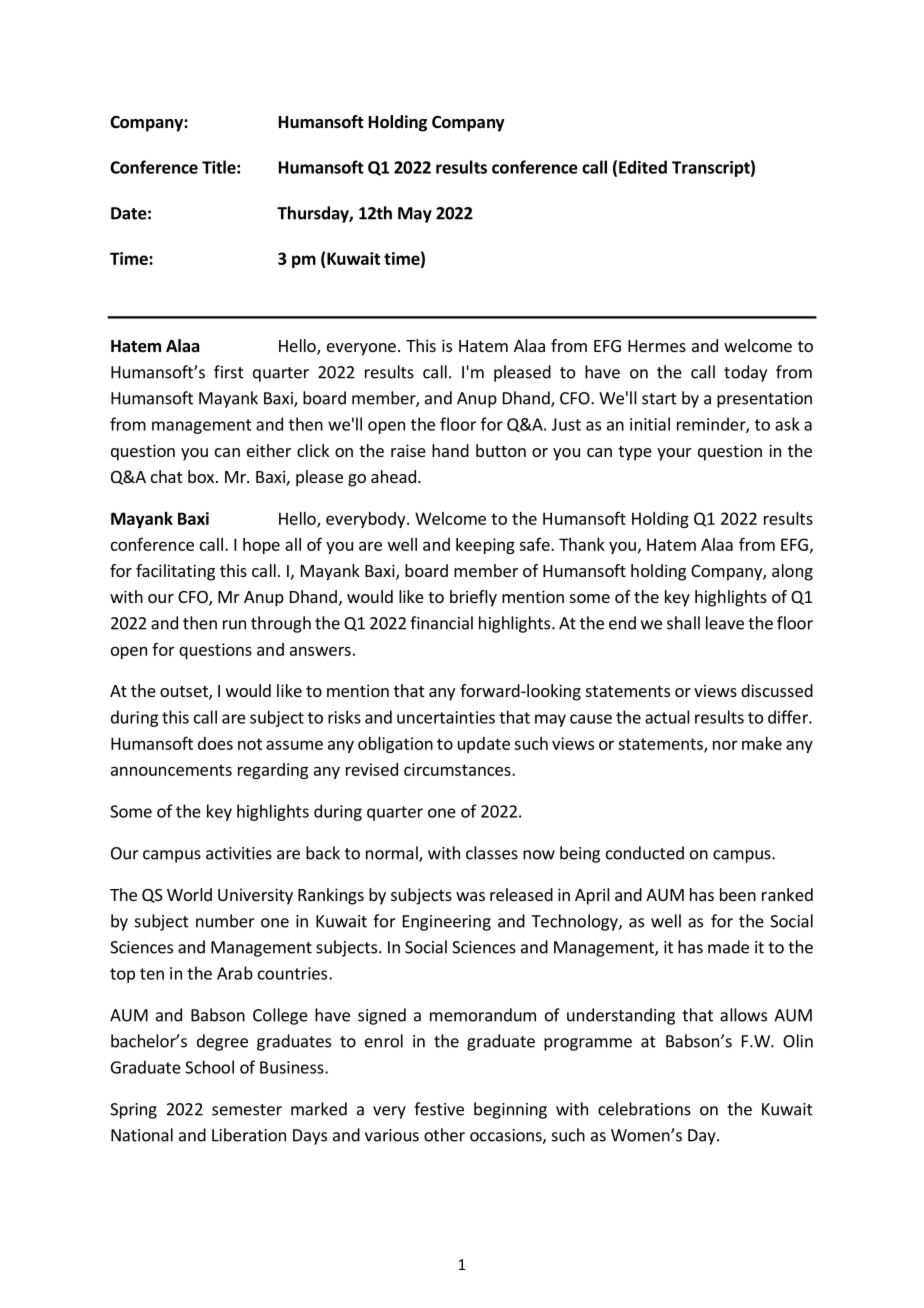 The height and width of the screenshot is (1308, 924). I want to click on financial, so click(441, 623).
